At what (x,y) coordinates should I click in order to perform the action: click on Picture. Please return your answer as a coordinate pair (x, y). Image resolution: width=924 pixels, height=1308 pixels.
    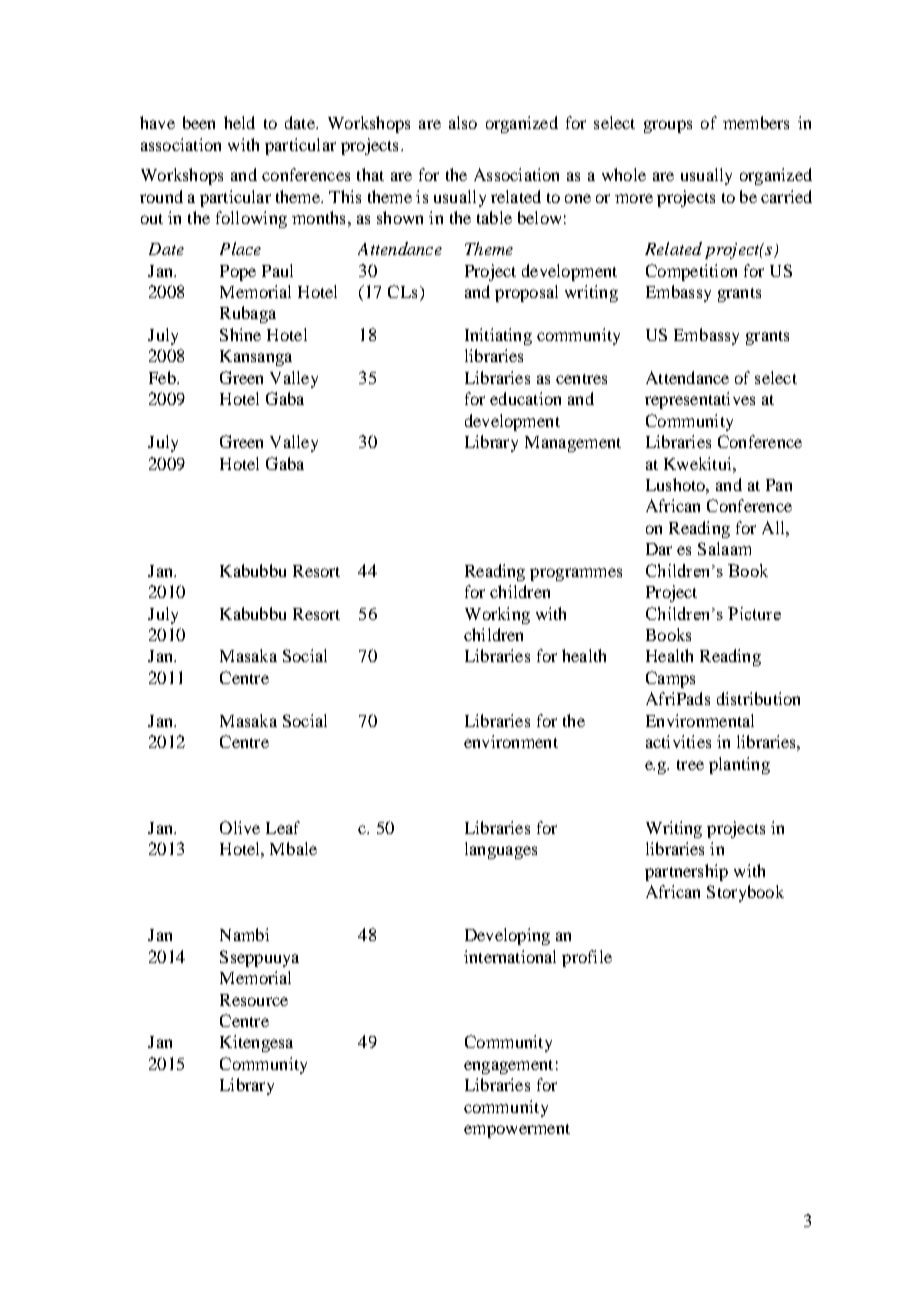
    Looking at the image, I should click on (754, 613).
